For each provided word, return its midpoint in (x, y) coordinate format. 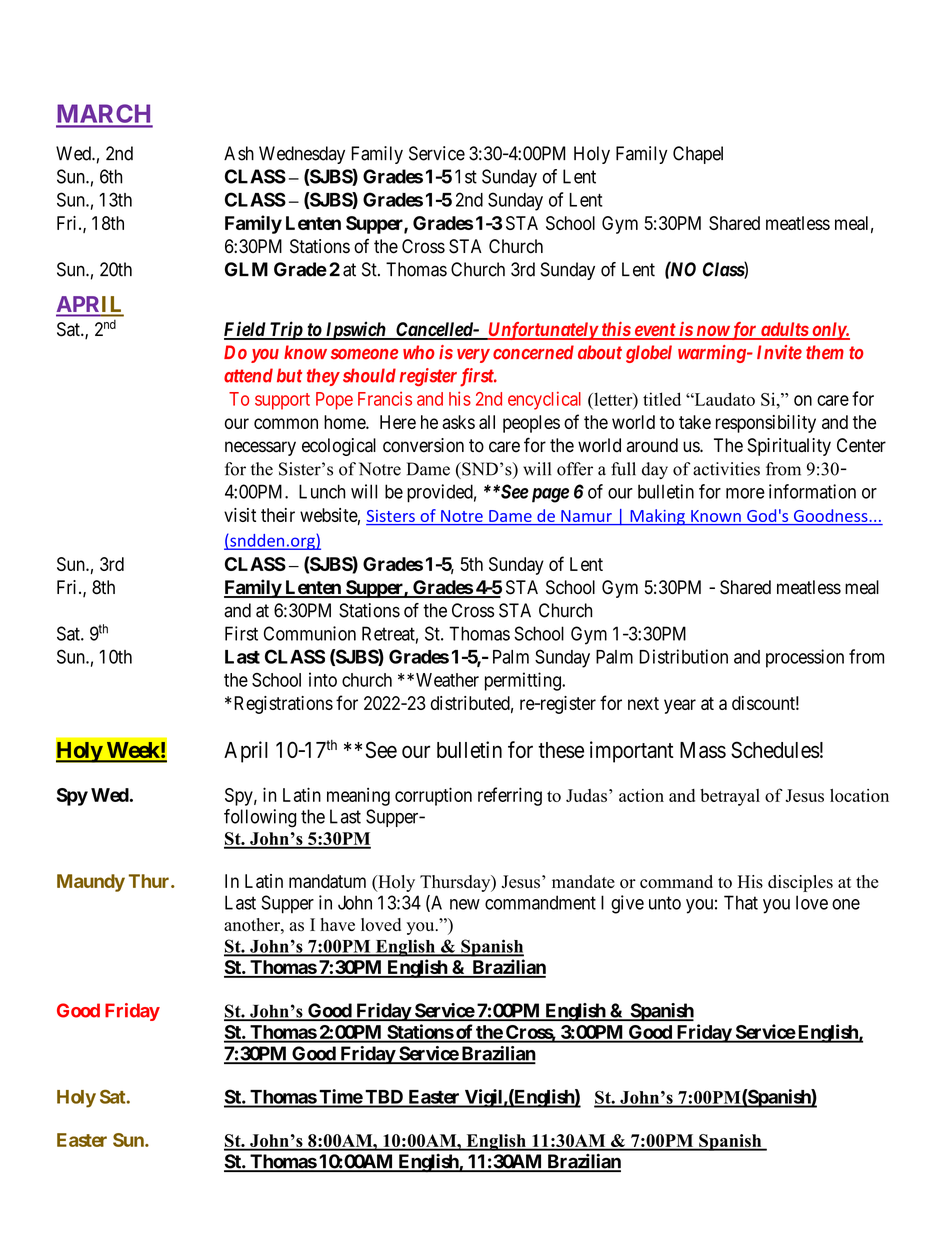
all (487, 422)
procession (805, 658)
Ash (239, 153)
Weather (447, 680)
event (654, 331)
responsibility (766, 424)
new (465, 904)
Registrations (282, 705)
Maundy (91, 883)
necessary (260, 448)
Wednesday (302, 155)
